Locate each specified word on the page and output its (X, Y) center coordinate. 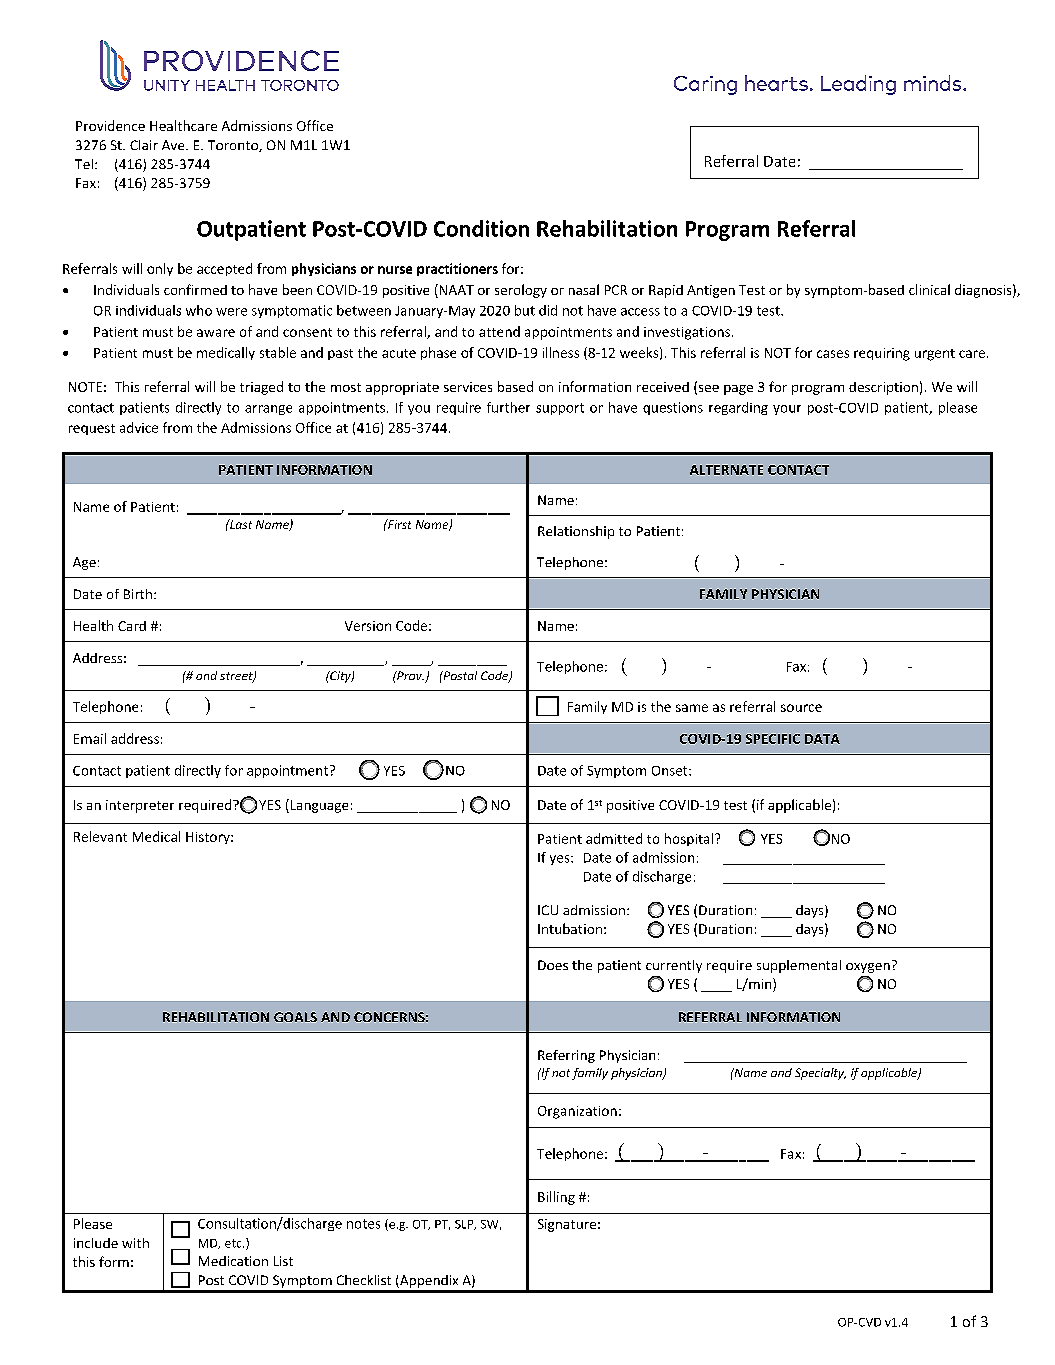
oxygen (868, 968)
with (135, 1243)
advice (139, 427)
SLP (465, 1225)
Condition (481, 228)
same (692, 708)
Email (90, 738)
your (787, 410)
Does (553, 965)
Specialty (820, 1074)
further (508, 407)
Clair (144, 145)
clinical (929, 289)
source (801, 708)
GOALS (295, 1017)
